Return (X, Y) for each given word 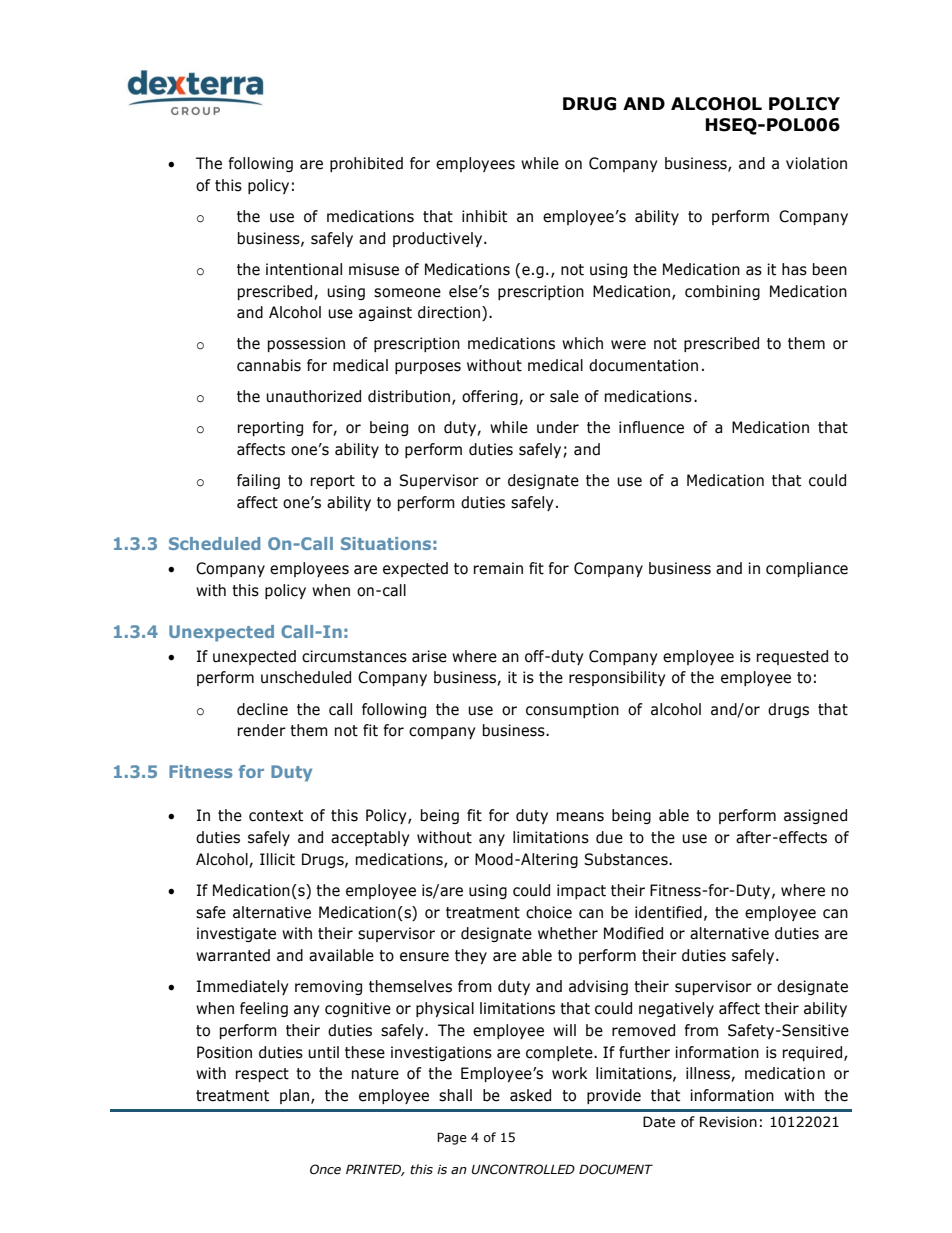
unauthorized (313, 396)
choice (549, 912)
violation (816, 163)
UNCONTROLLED (523, 1169)
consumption (572, 710)
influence (651, 427)
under (558, 427)
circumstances (354, 656)
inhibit (484, 216)
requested (792, 657)
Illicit (277, 859)
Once (325, 1169)
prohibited (366, 164)
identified (668, 912)
